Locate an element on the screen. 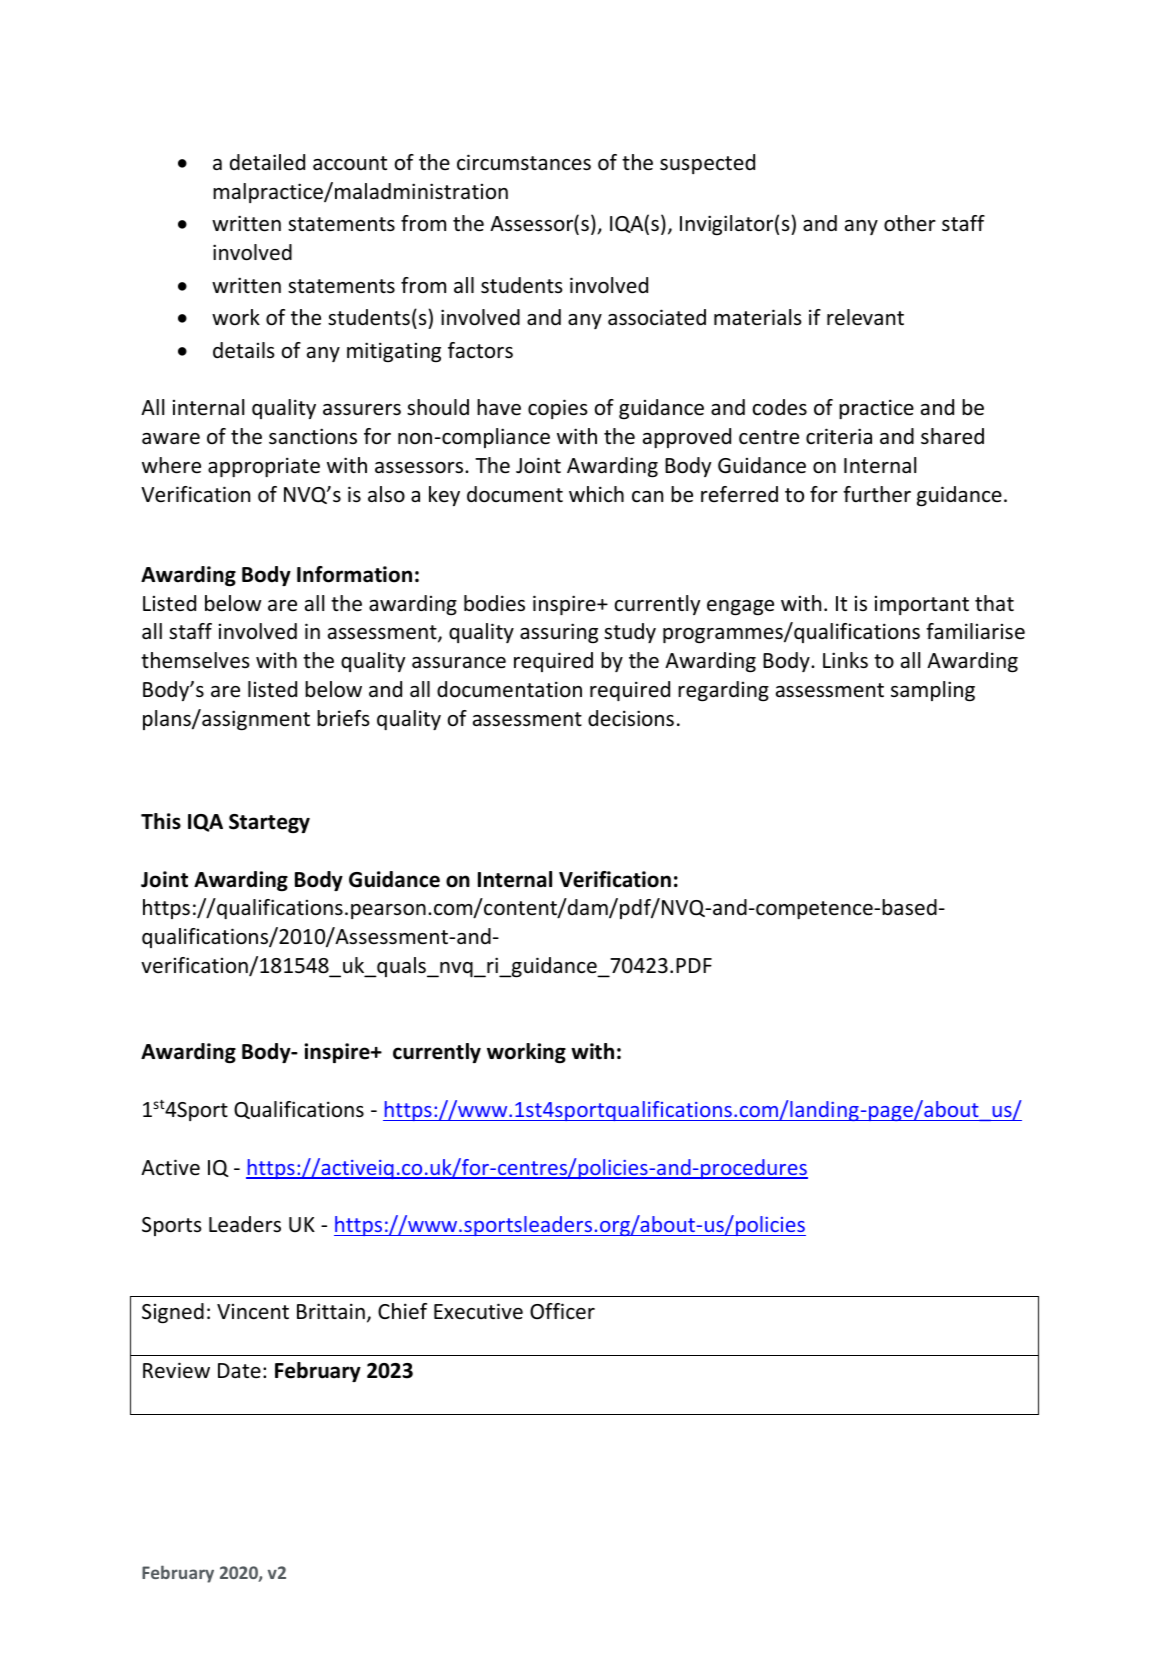 This screenshot has width=1169, height=1654. Officer is located at coordinates (562, 1311).
